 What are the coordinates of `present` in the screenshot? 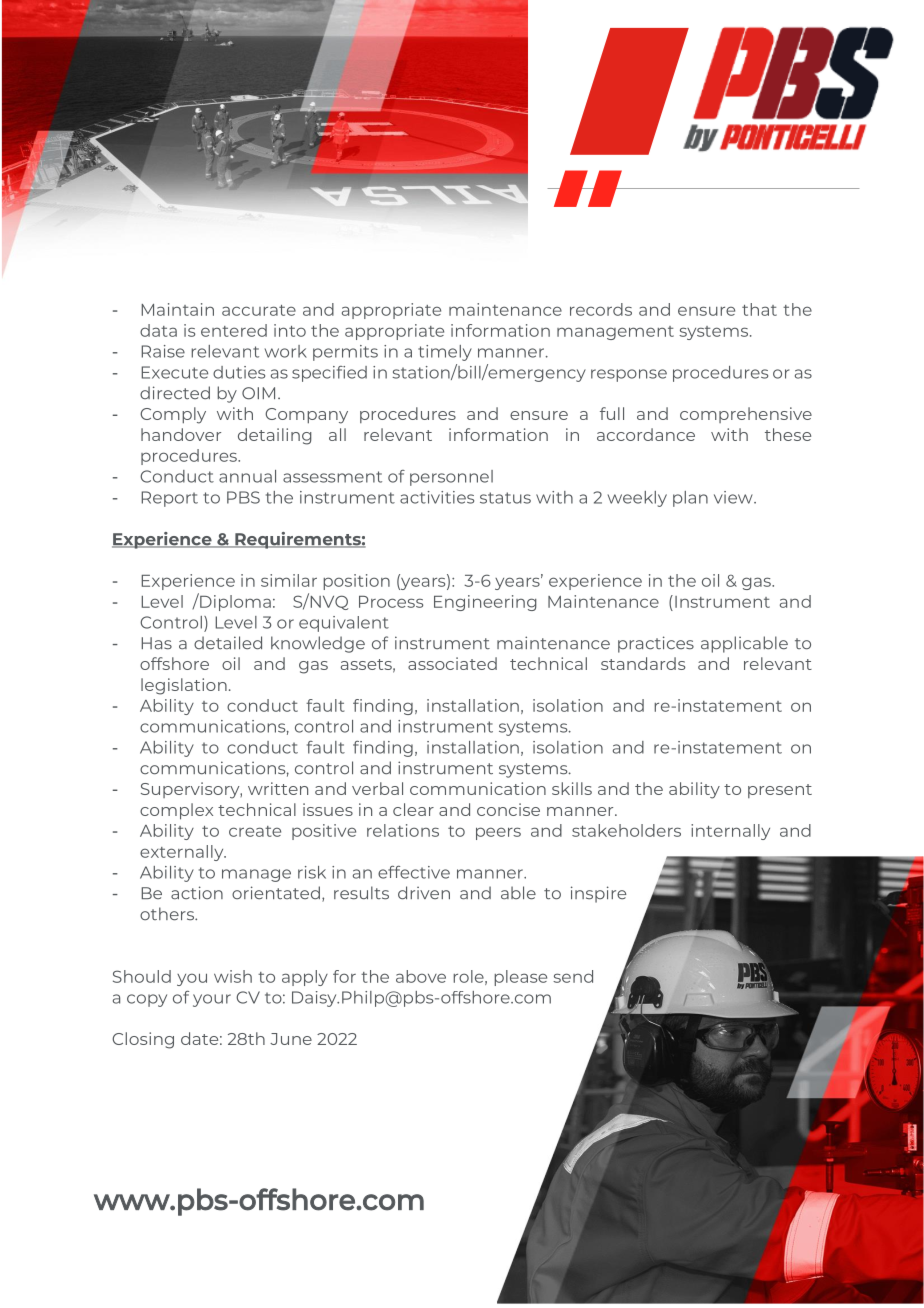 It's located at (780, 791).
